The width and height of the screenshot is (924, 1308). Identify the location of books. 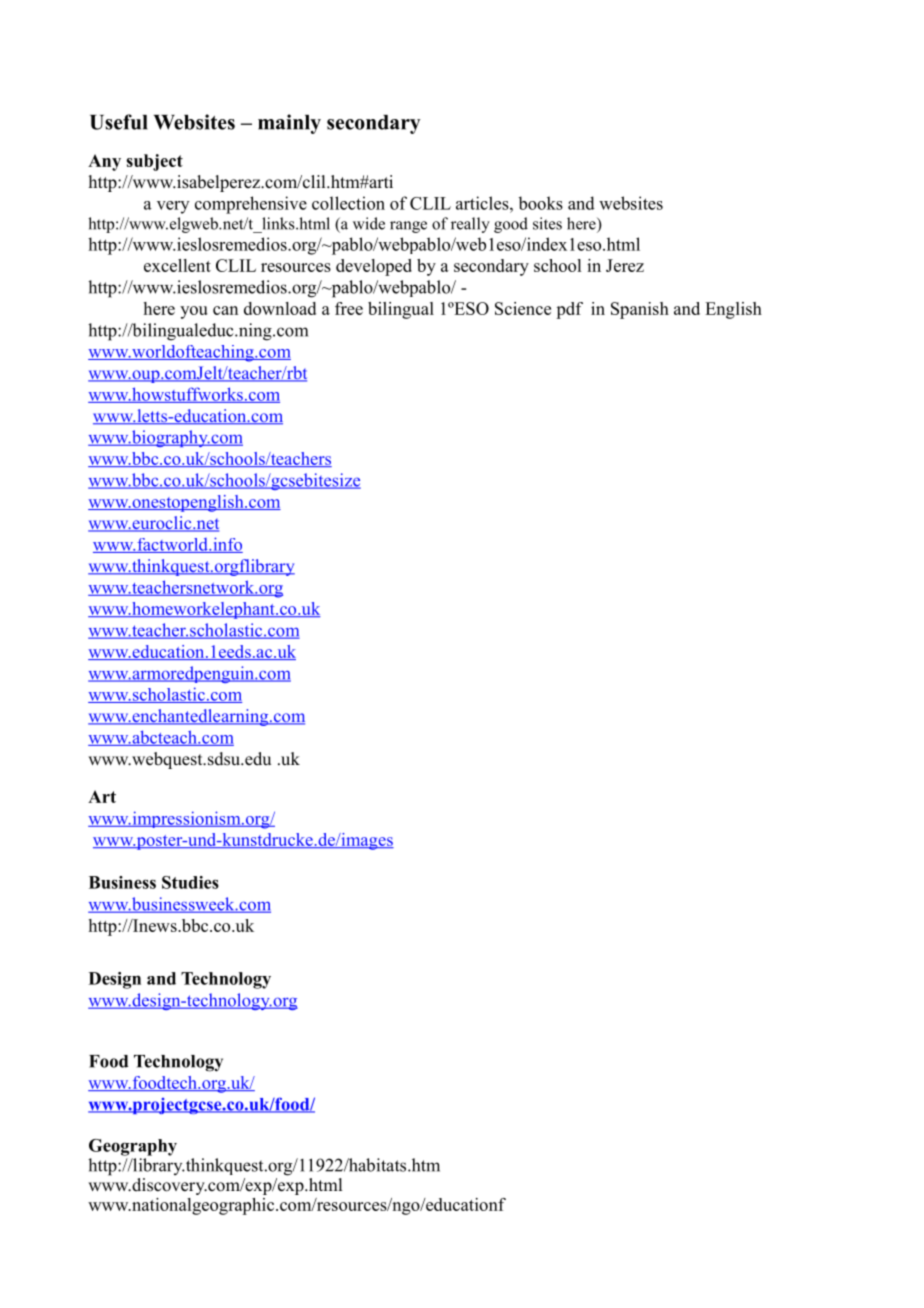
(540, 203).
